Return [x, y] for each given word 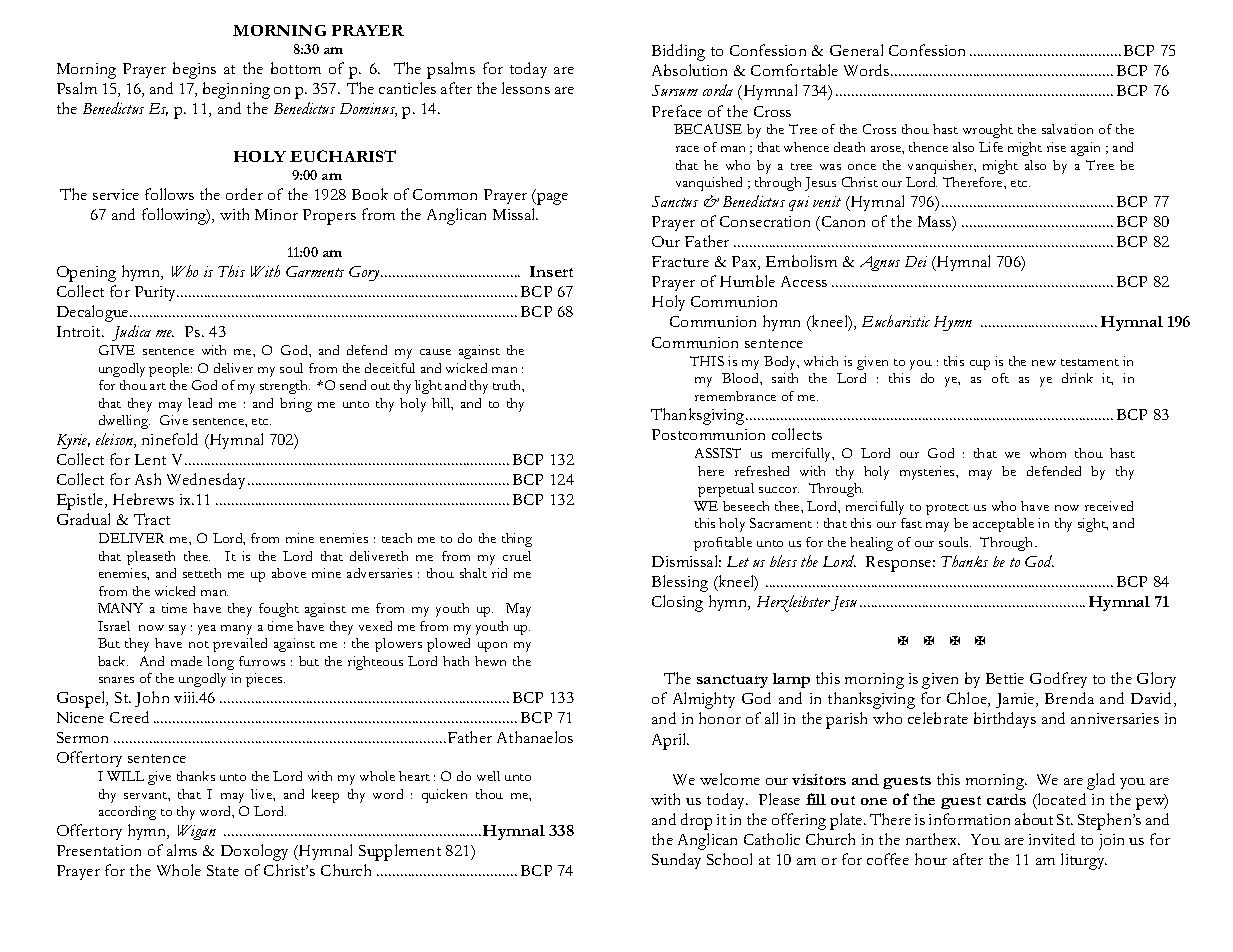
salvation [1067, 129]
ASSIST [718, 453]
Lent [150, 459]
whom [1048, 453]
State [223, 870]
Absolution [689, 70]
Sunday [676, 861]
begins [194, 70]
